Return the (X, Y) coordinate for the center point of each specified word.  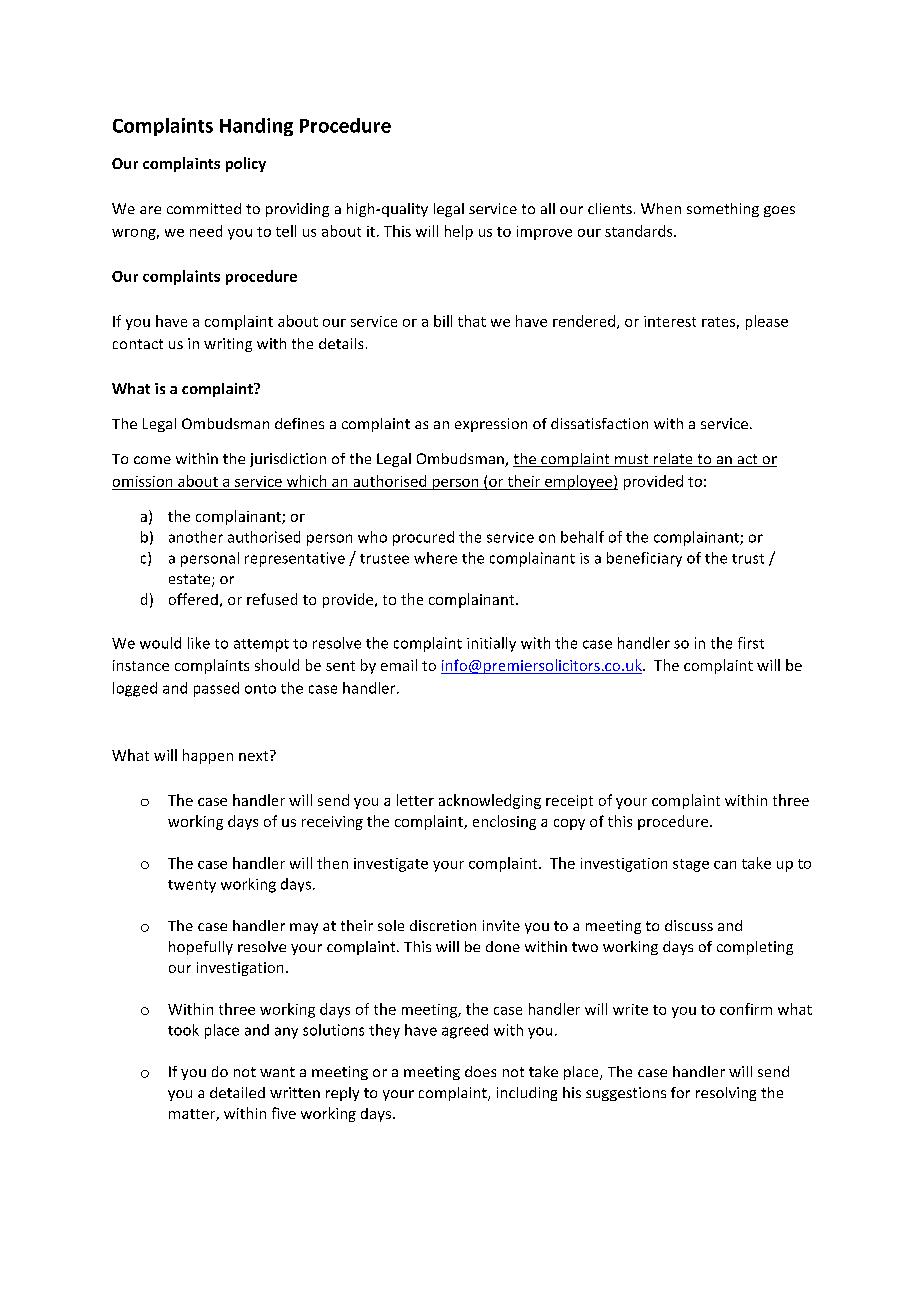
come (152, 460)
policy (246, 164)
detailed (237, 1092)
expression (491, 425)
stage (691, 865)
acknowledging (490, 801)
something (723, 210)
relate (673, 460)
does (480, 1071)
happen (208, 756)
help (459, 232)
